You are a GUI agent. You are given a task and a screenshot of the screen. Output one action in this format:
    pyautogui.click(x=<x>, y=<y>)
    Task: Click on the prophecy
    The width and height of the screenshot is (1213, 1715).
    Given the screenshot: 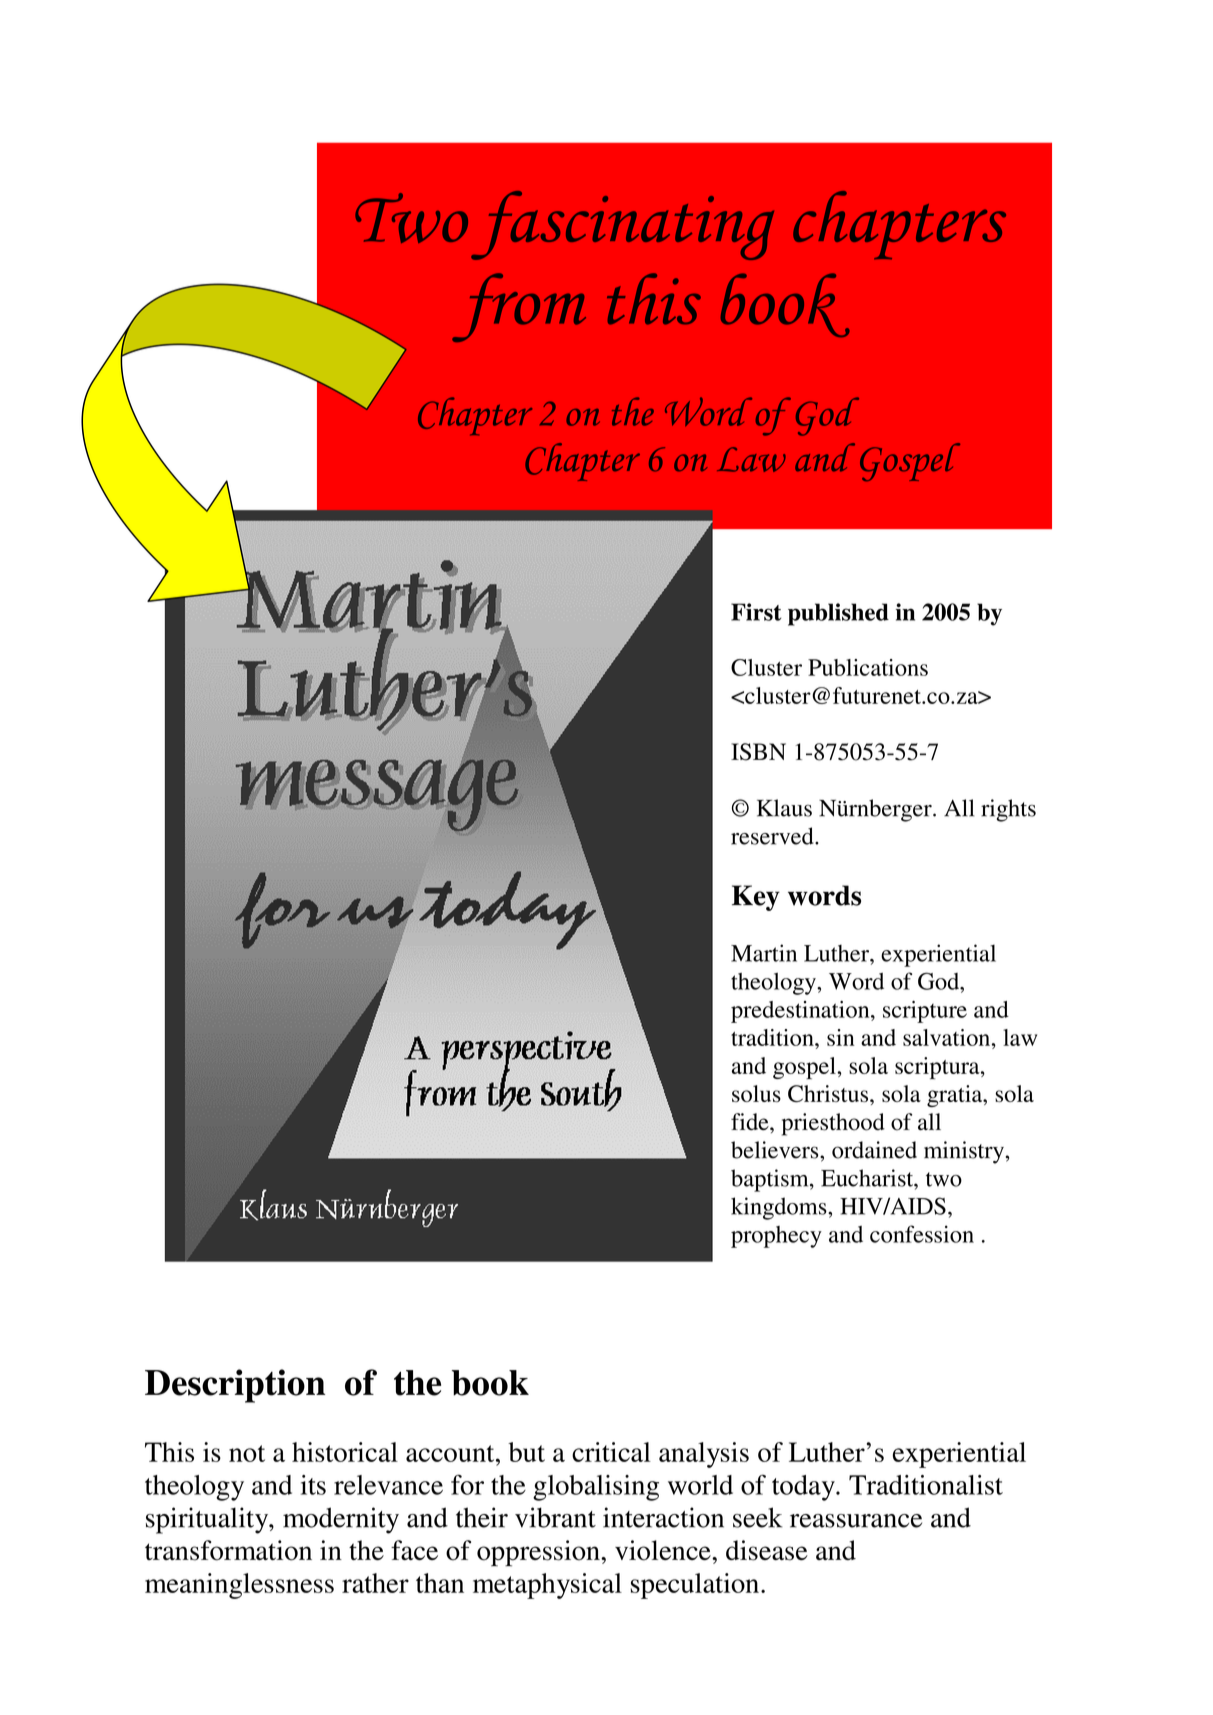 What is the action you would take?
    pyautogui.click(x=776, y=1237)
